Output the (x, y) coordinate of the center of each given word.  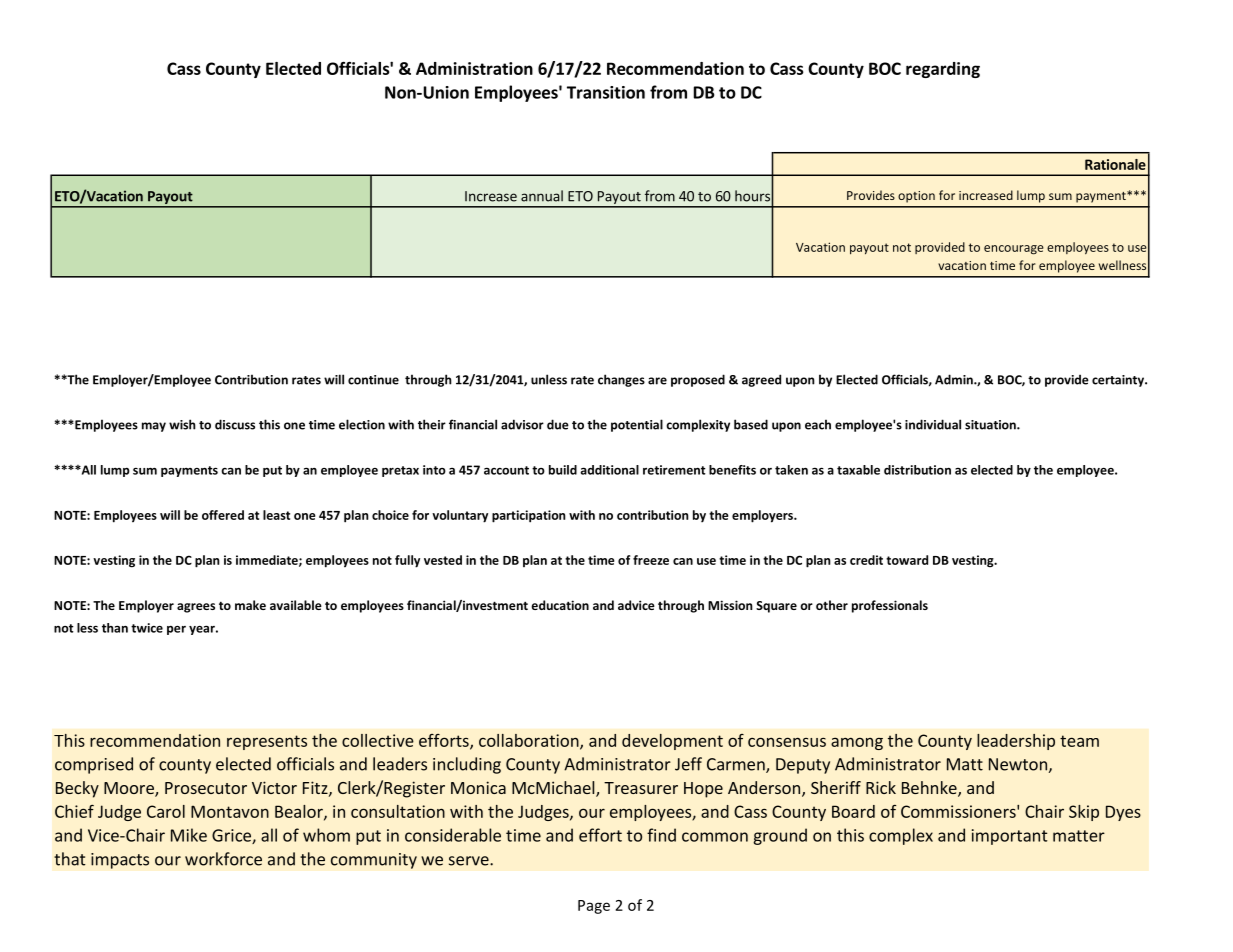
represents (267, 742)
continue (373, 380)
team (1079, 741)
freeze (651, 560)
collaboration (530, 741)
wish (182, 424)
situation (991, 425)
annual (542, 196)
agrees (196, 608)
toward (907, 560)
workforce (223, 859)
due (558, 424)
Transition (606, 92)
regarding (943, 70)
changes (621, 380)
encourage (1014, 250)
